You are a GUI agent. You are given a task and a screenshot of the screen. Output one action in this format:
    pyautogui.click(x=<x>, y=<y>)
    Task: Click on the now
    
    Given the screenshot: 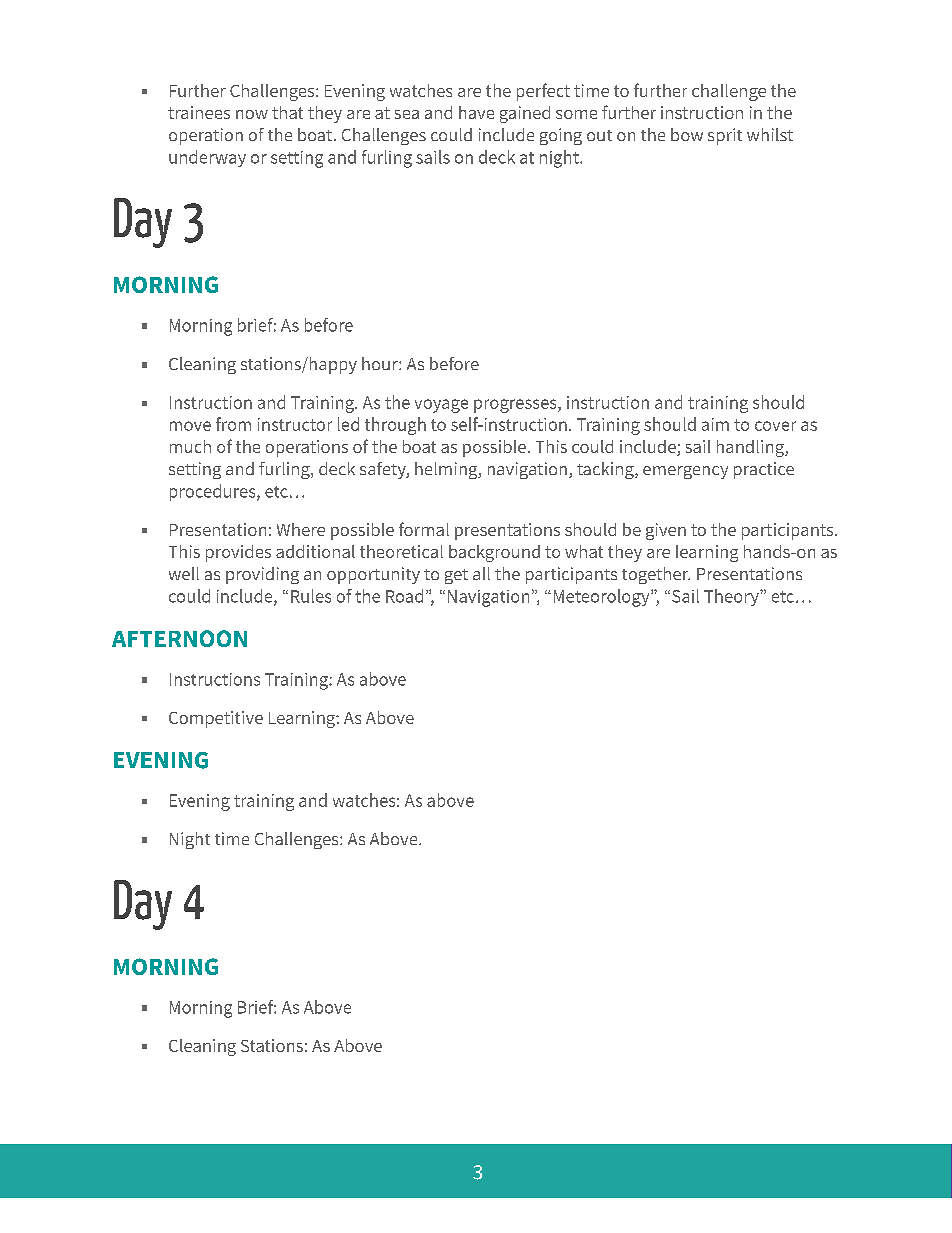 What is the action you would take?
    pyautogui.click(x=252, y=114)
